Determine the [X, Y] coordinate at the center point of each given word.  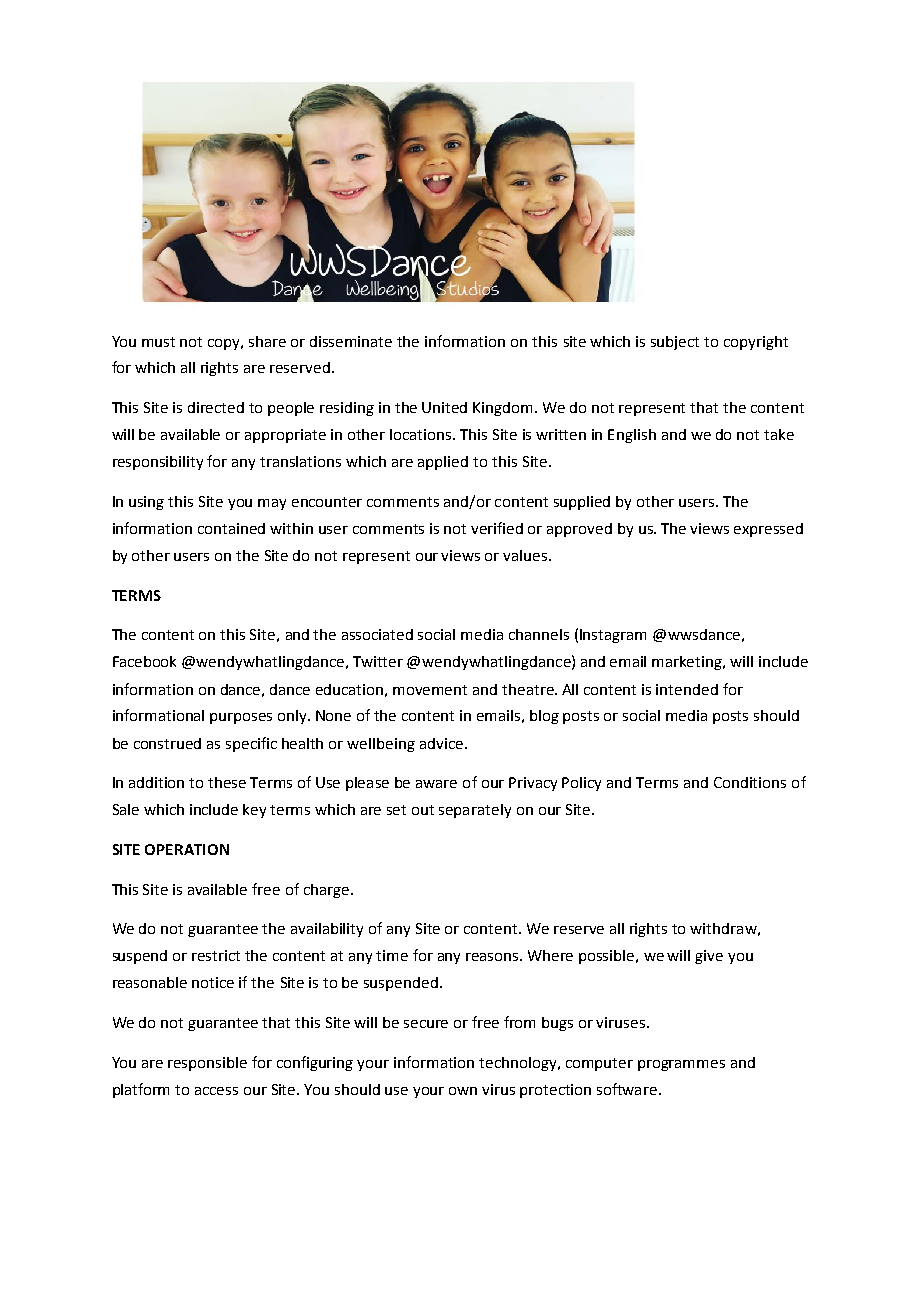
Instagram [613, 636]
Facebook [144, 661]
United [444, 407]
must [158, 342]
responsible [207, 1064]
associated [377, 634]
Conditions [750, 782]
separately [475, 811]
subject [675, 343]
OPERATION [187, 849]
